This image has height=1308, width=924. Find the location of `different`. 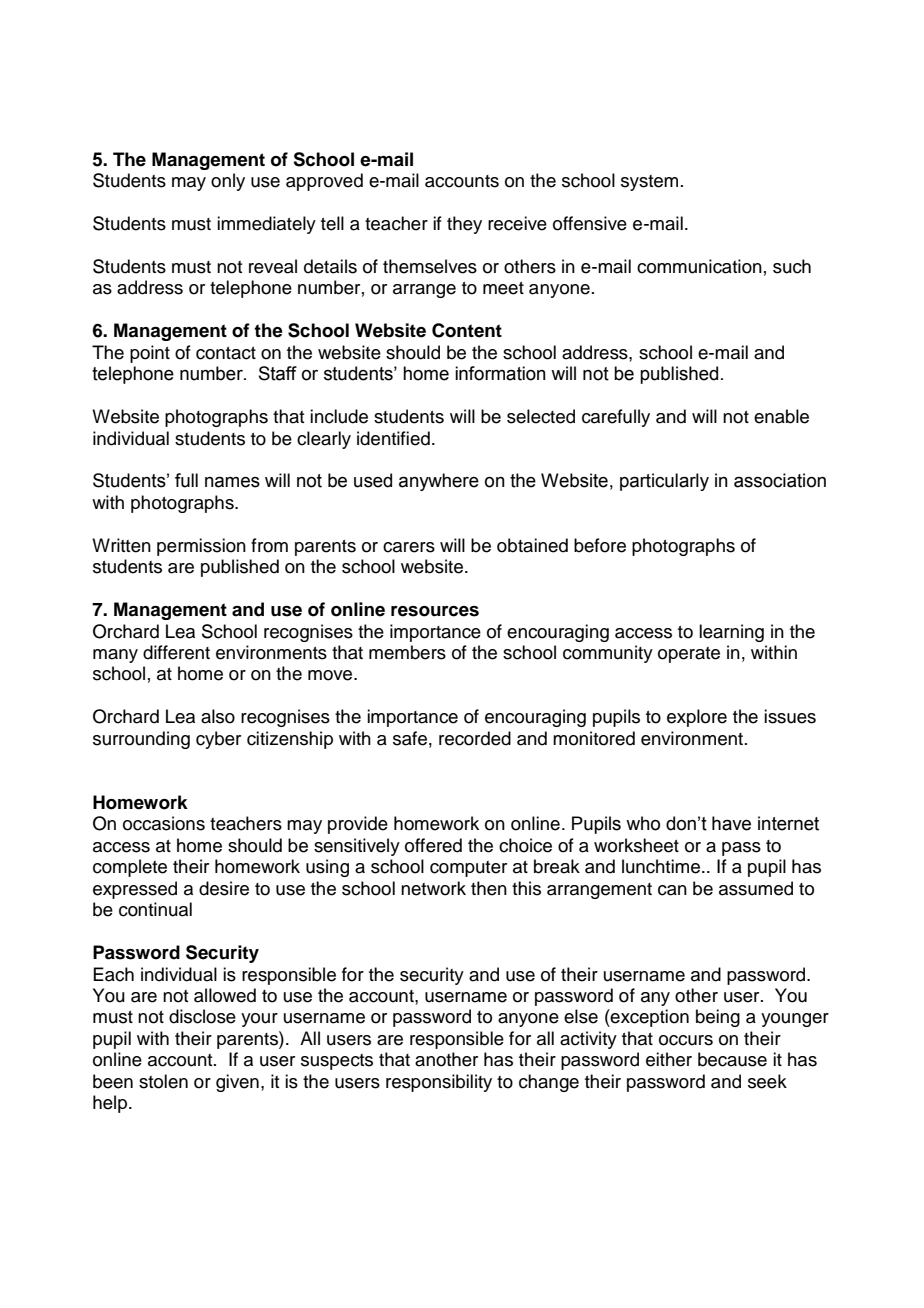

different is located at coordinates (176, 652).
